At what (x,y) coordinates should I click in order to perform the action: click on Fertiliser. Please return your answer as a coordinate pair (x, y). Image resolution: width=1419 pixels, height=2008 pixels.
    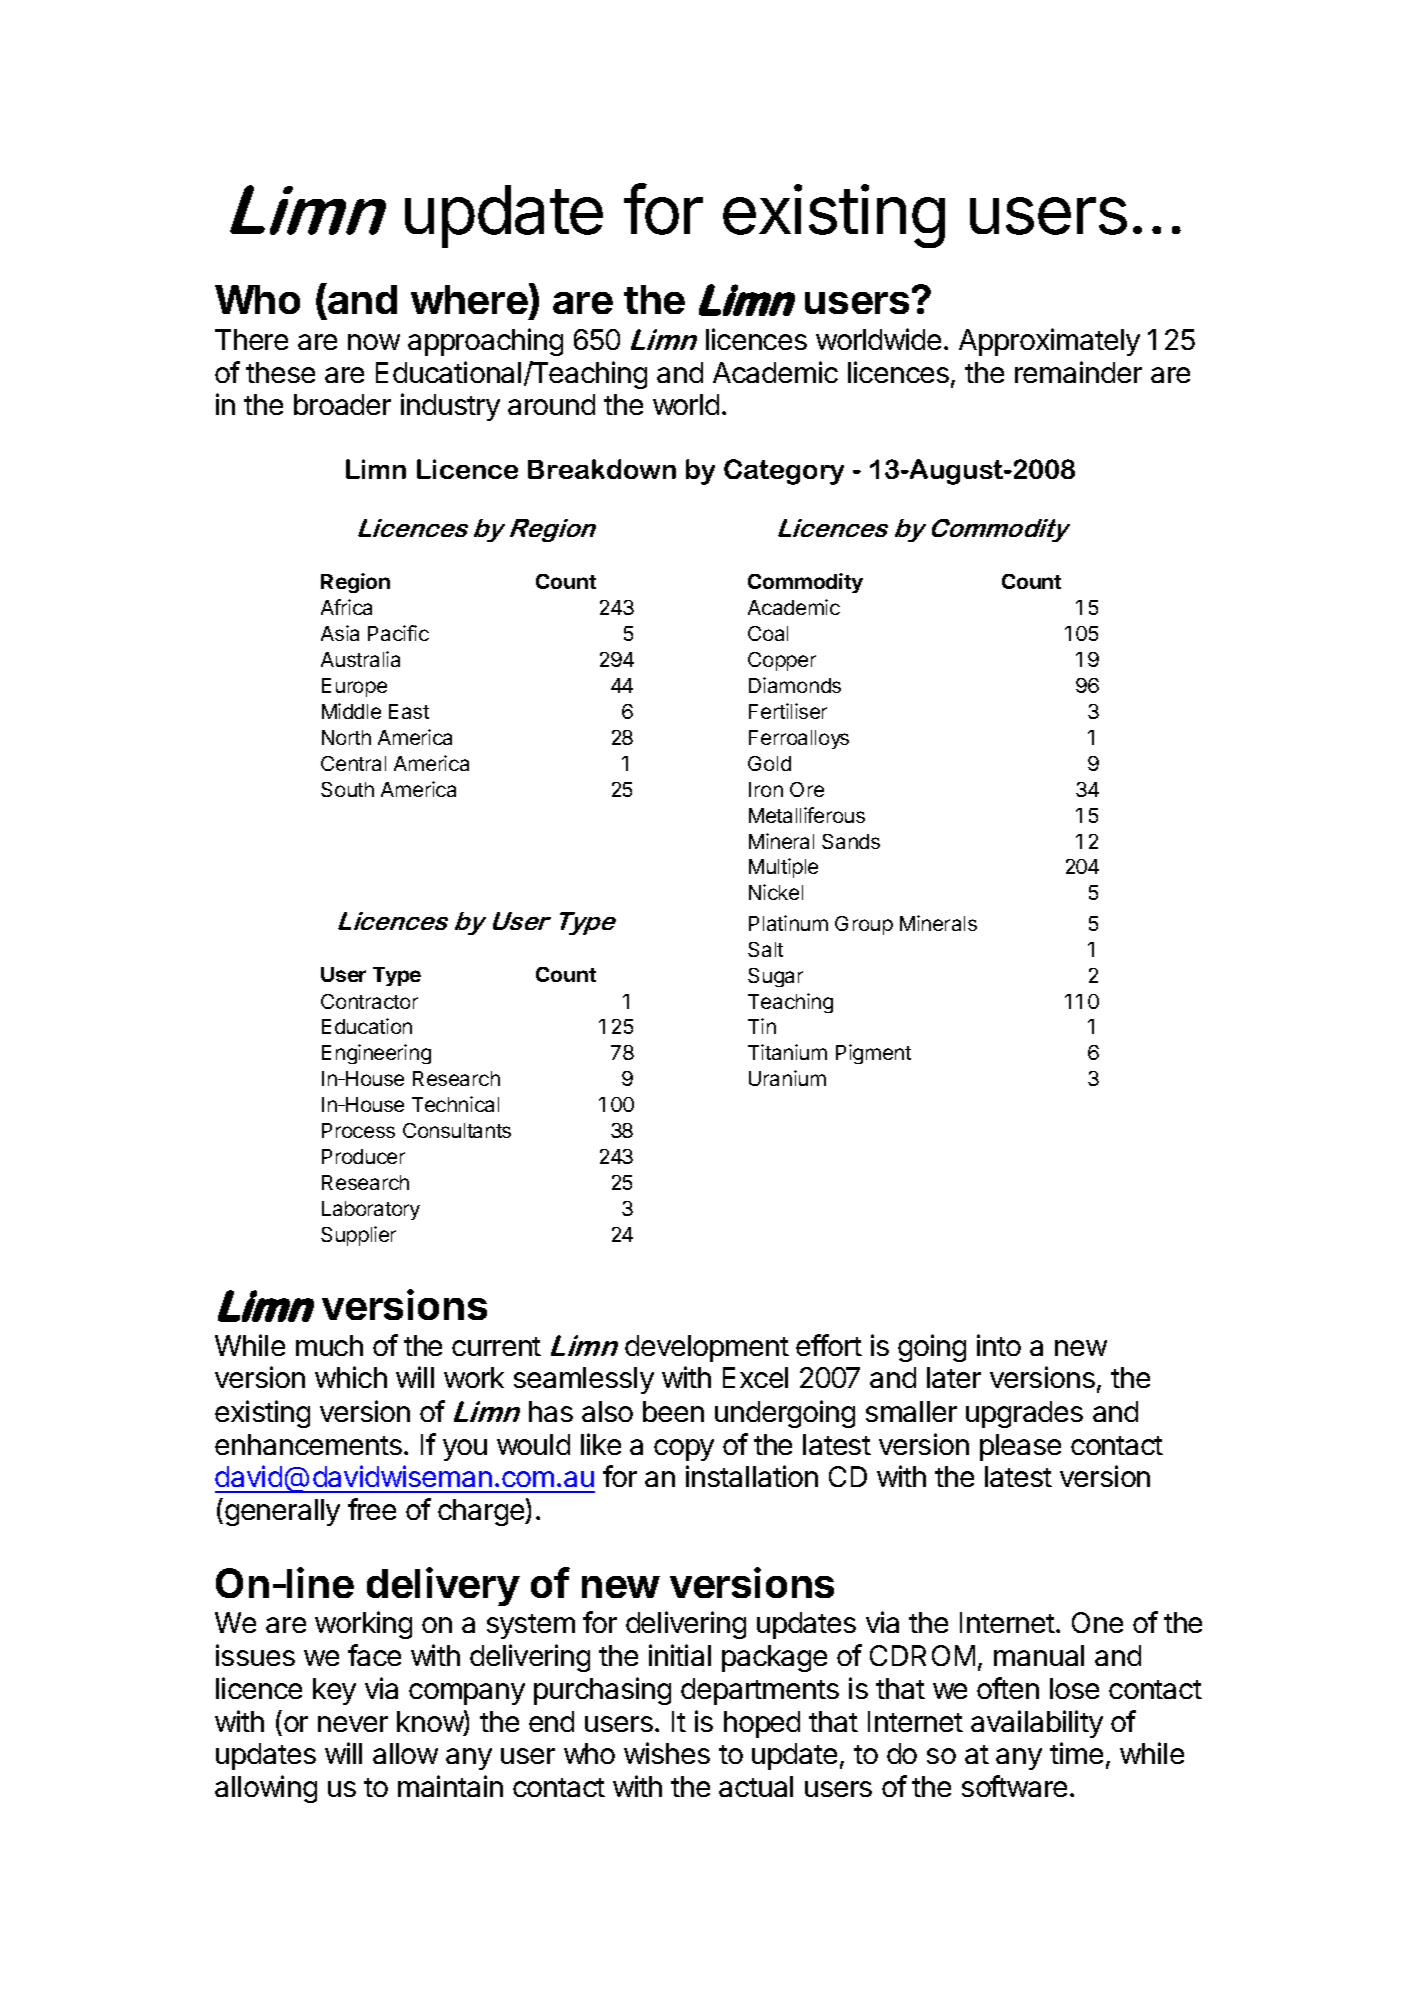
    Looking at the image, I should click on (788, 711).
